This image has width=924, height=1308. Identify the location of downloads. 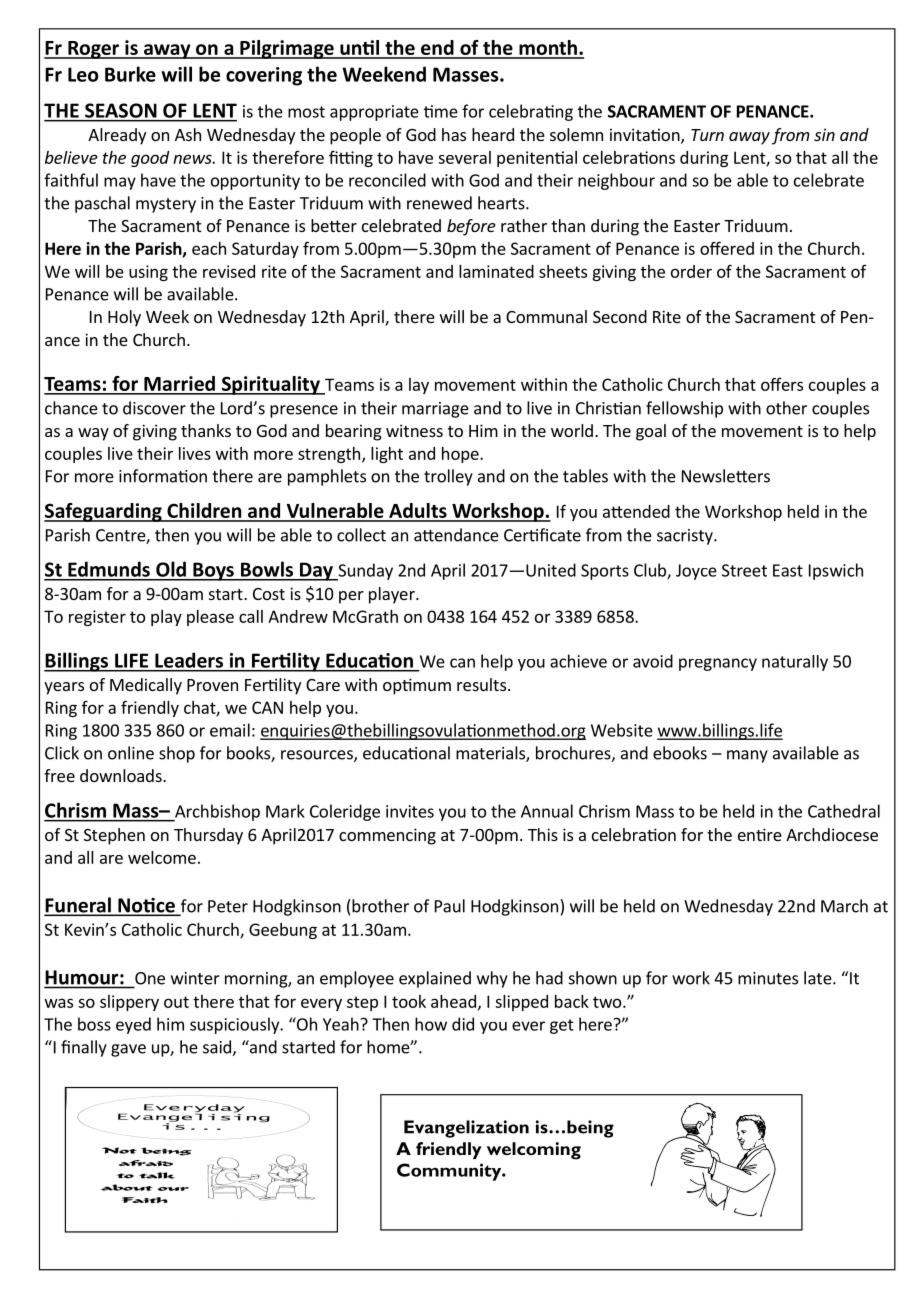
(122, 775).
